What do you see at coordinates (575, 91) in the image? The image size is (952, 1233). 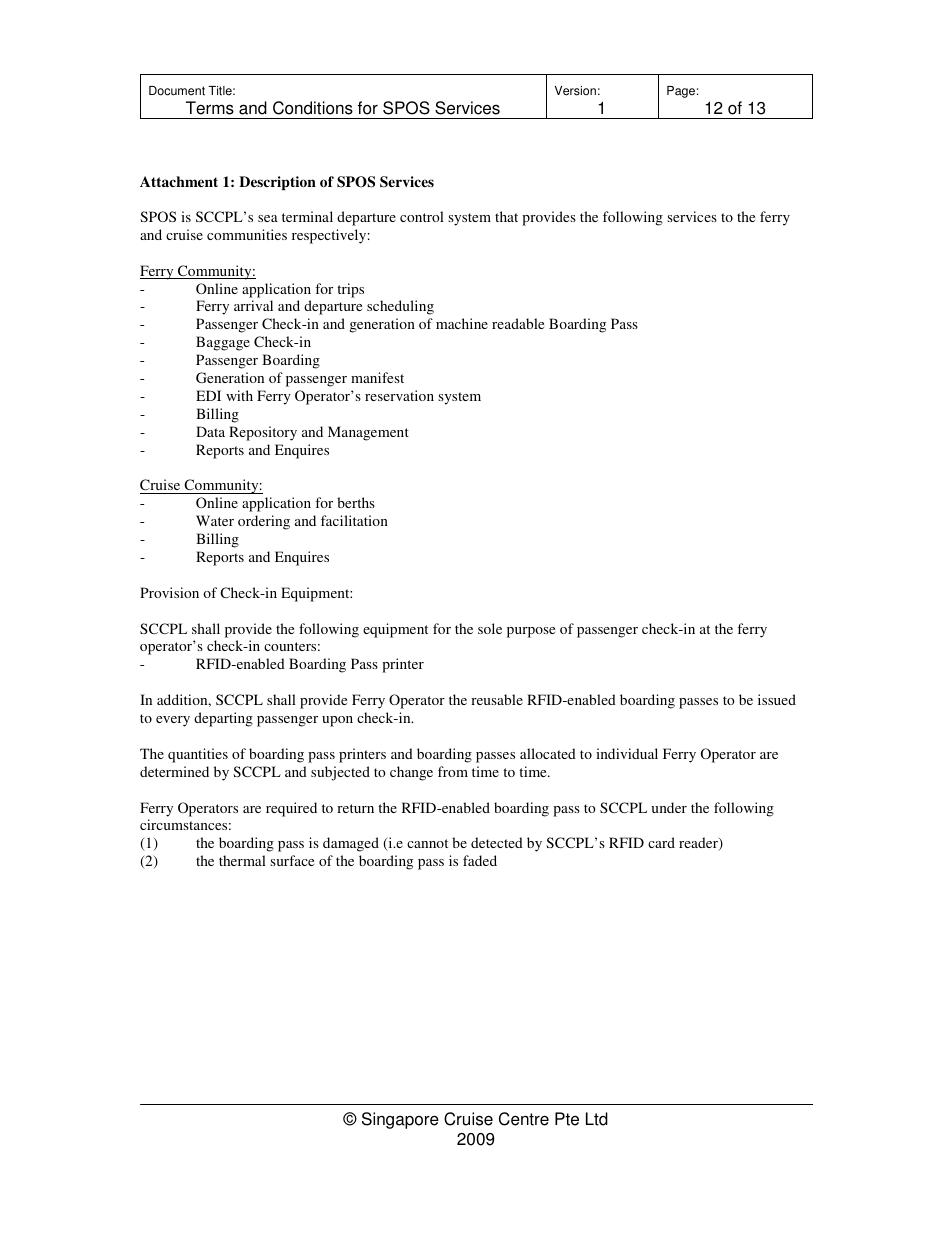 I see `Version` at bounding box center [575, 91].
